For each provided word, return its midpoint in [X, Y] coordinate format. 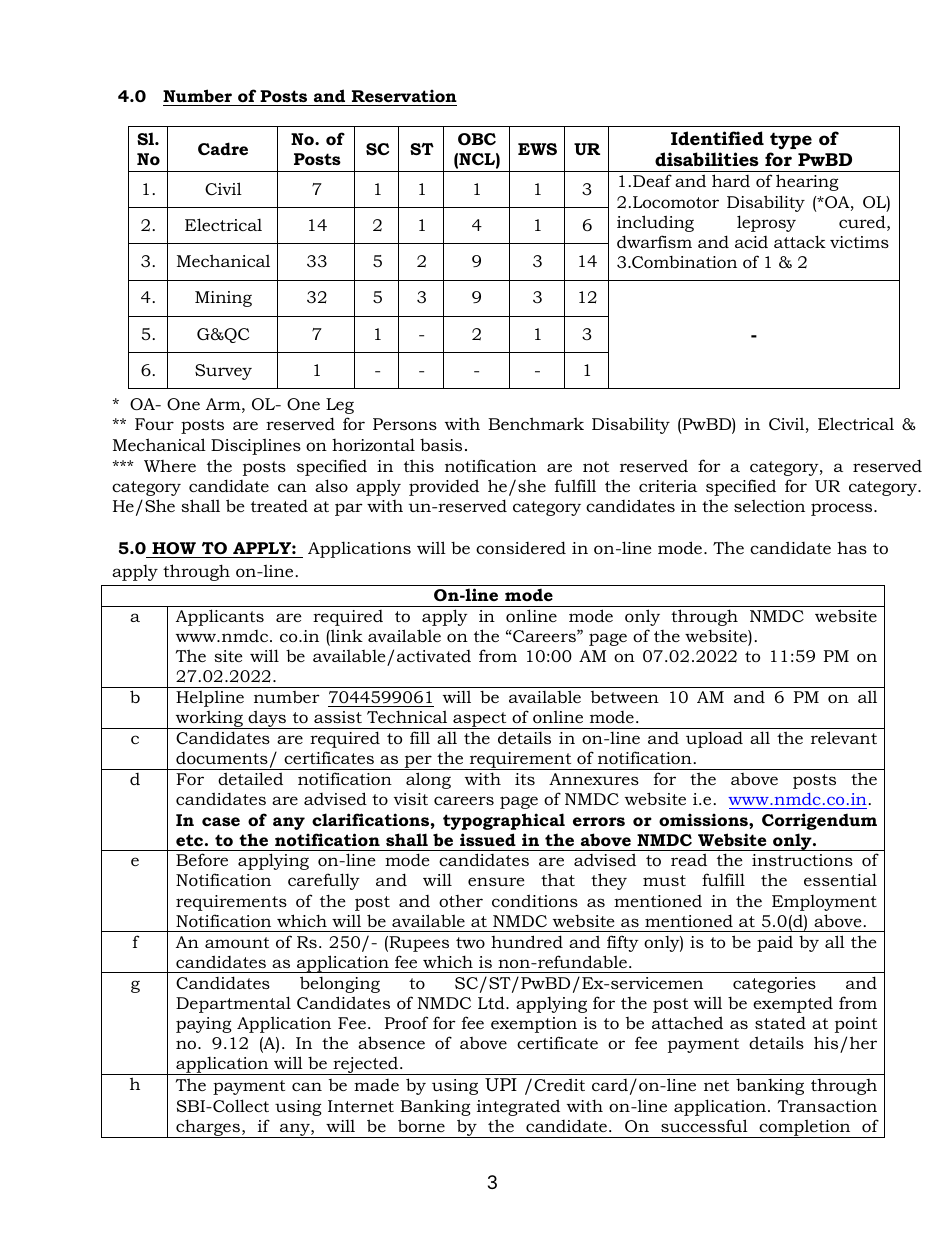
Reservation [404, 95]
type [791, 140]
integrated [518, 1107]
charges [208, 1128]
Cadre [223, 148]
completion [805, 1128]
